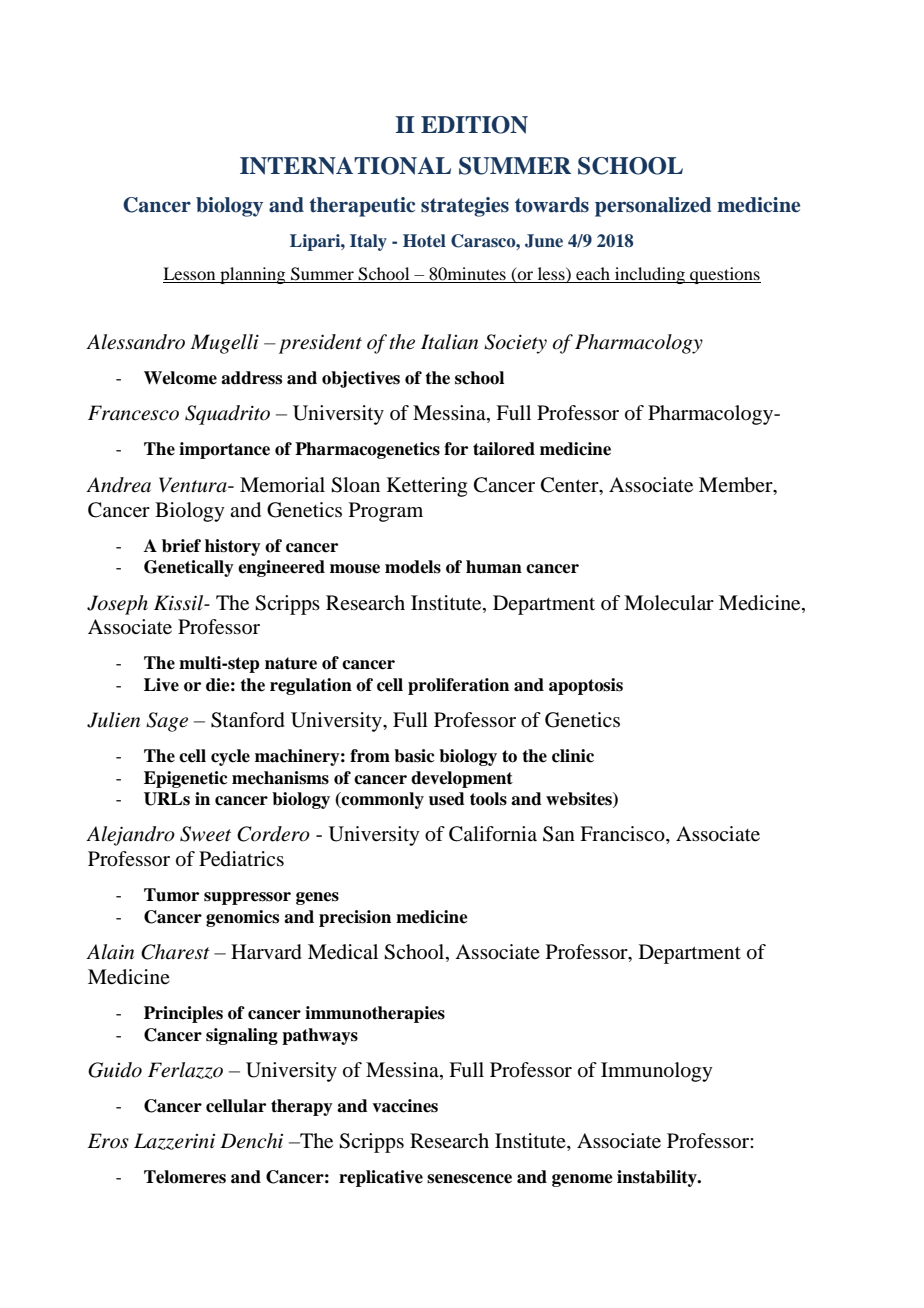  What do you see at coordinates (405, 1106) in the screenshot?
I see `vaccines` at bounding box center [405, 1106].
